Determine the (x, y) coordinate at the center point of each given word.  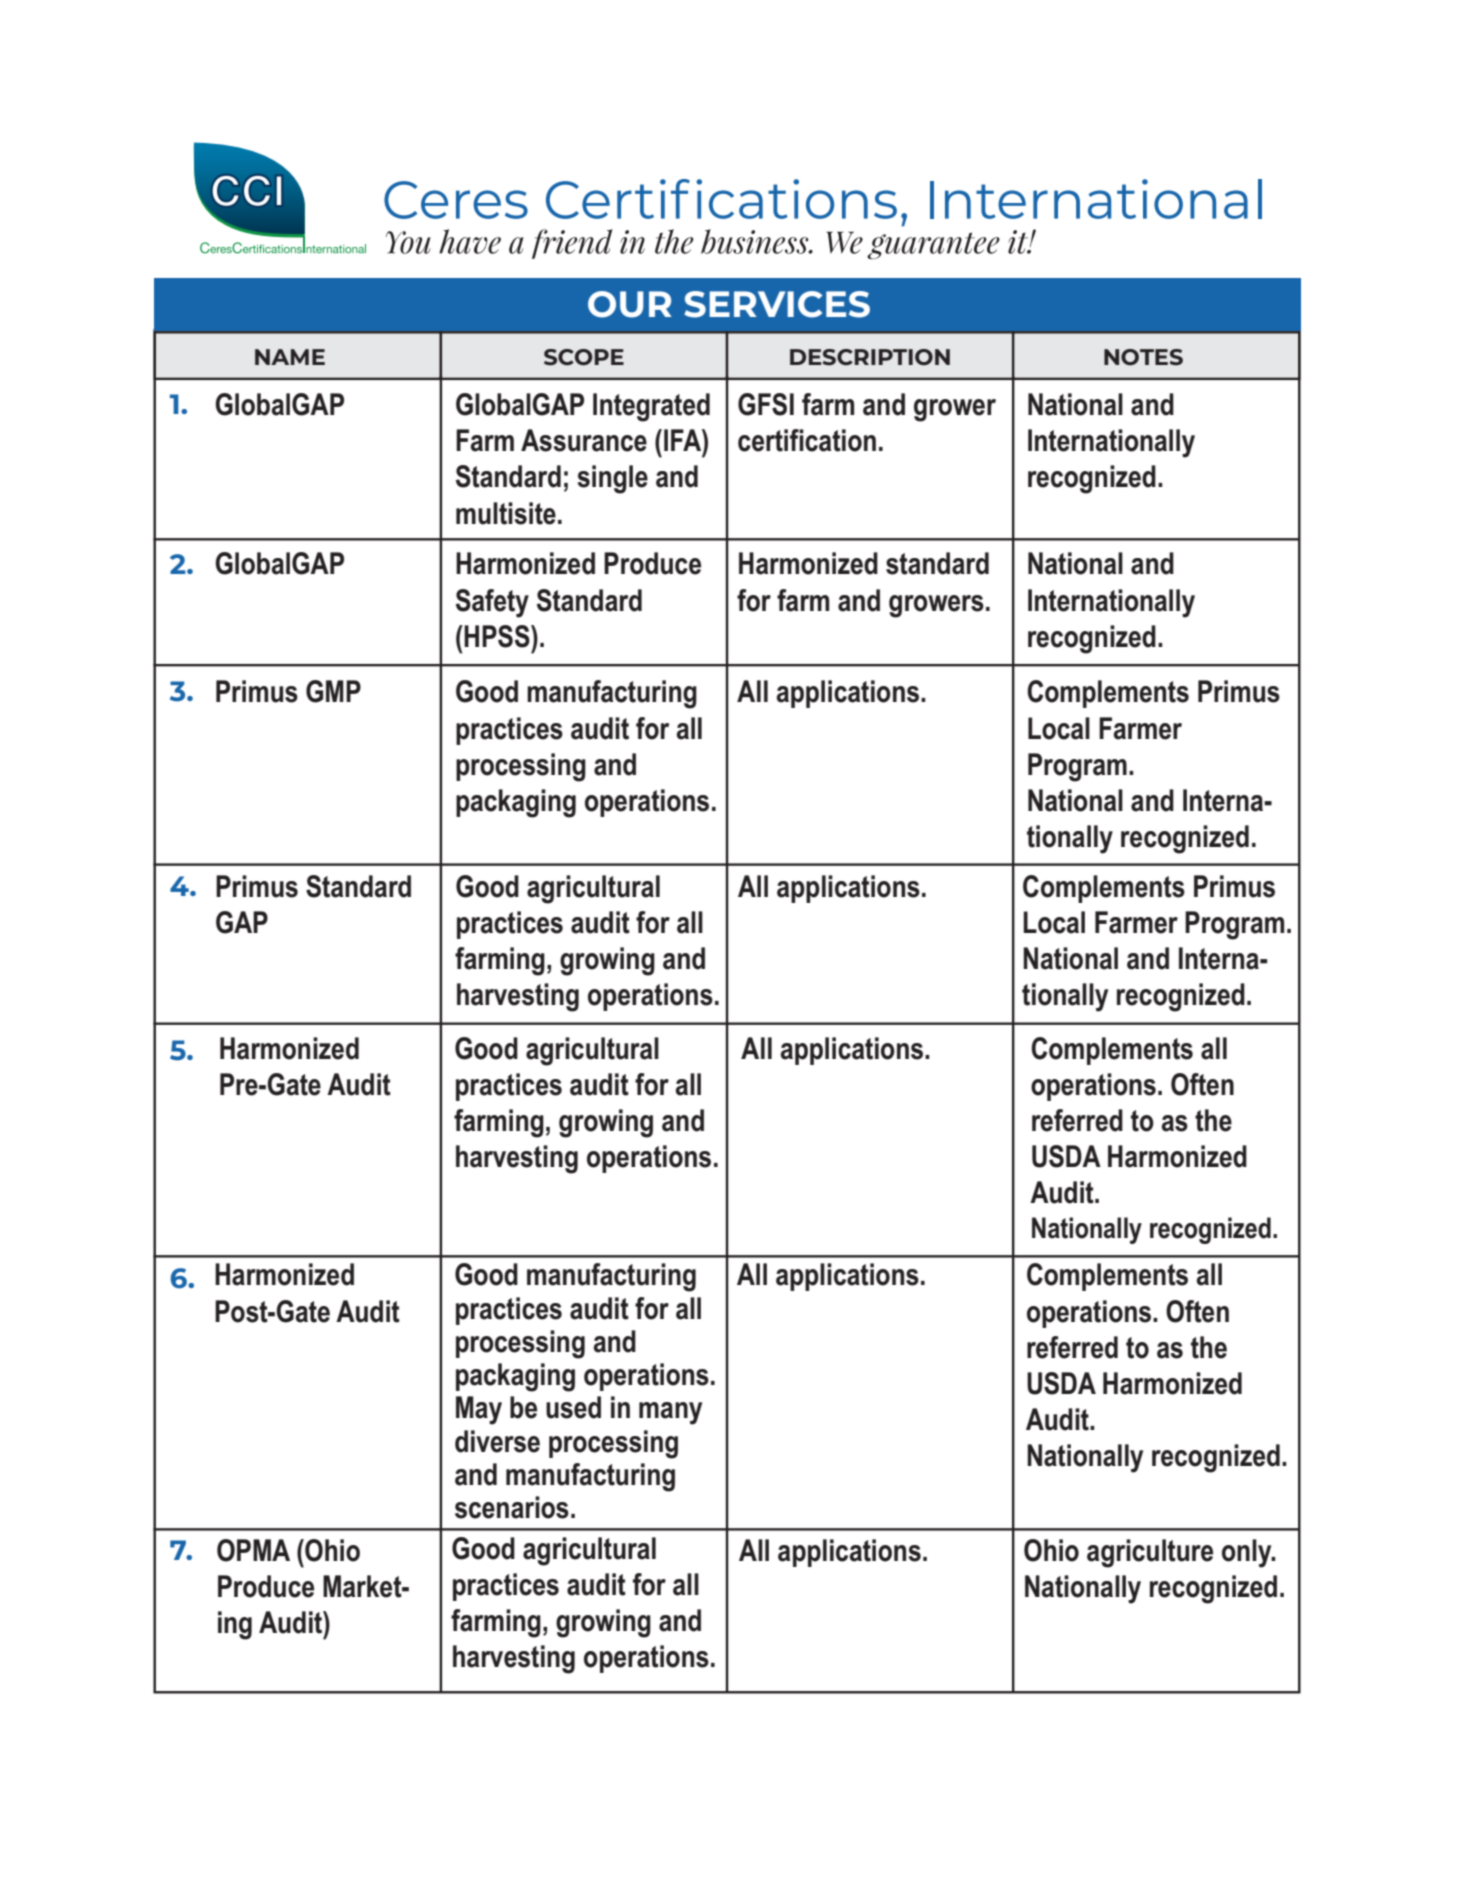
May (479, 1410)
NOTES (1143, 357)
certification (807, 440)
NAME (290, 357)
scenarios (512, 1507)
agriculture (1150, 1553)
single (612, 479)
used (573, 1407)
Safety (492, 603)
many (670, 1413)
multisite (506, 513)
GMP (333, 691)
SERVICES (777, 304)
